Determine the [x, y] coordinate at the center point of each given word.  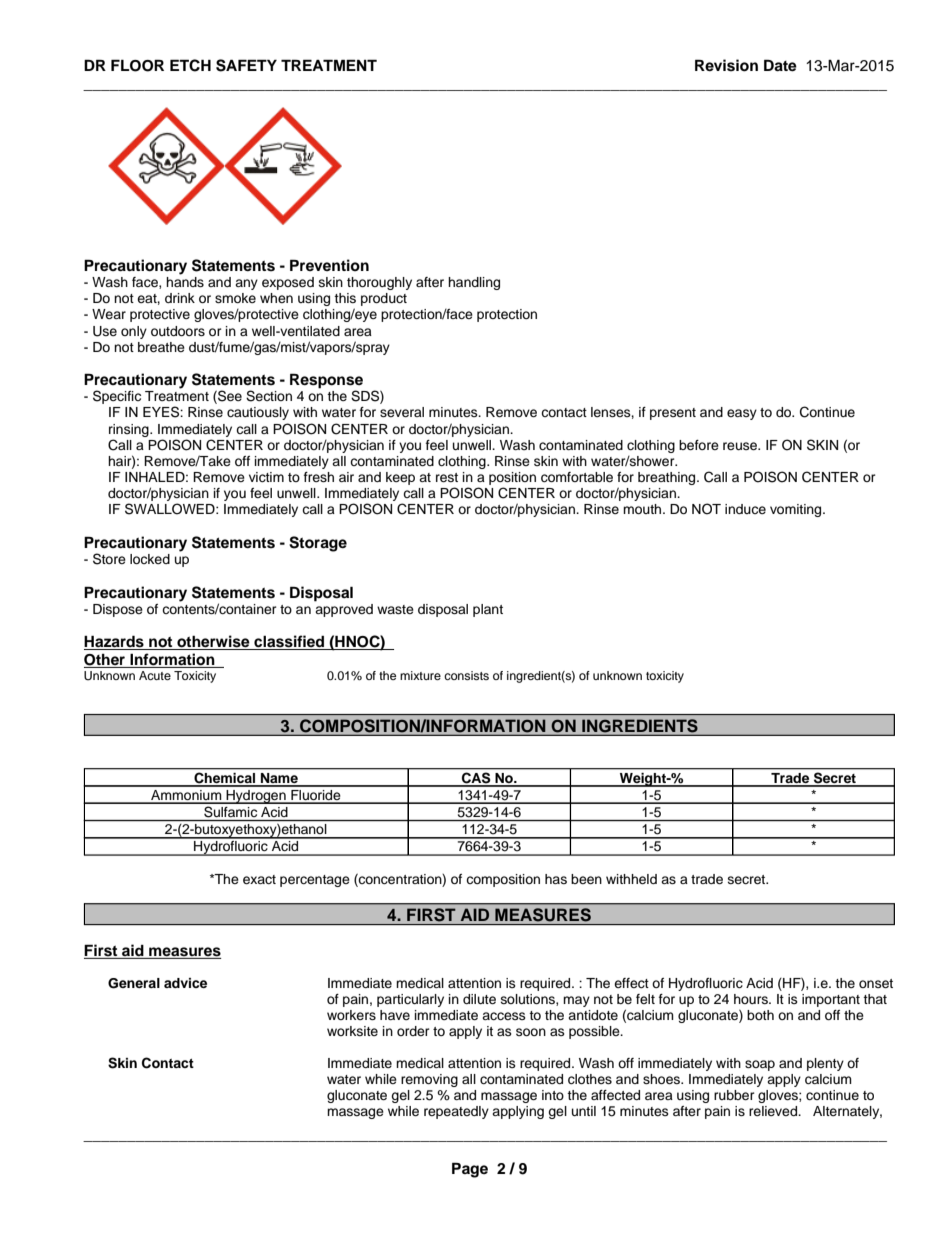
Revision [726, 65]
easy [742, 414]
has [556, 879]
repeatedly [456, 1112]
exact [259, 879]
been [586, 879]
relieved [774, 1111]
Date [780, 65]
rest [447, 477]
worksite [352, 1031]
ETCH [190, 65]
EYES [162, 412]
